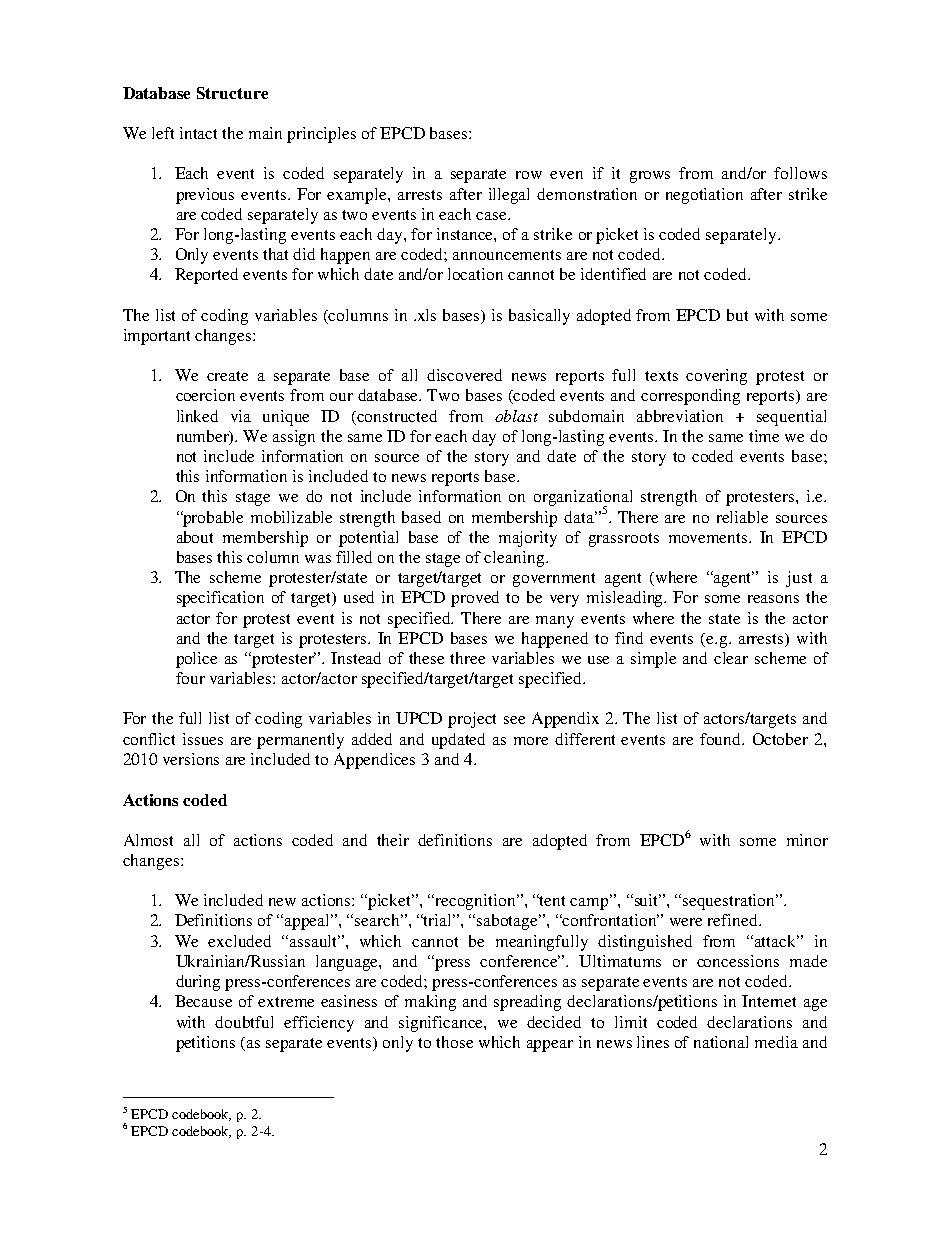 This image has width=952, height=1233. Describe the element at coordinates (198, 133) in the image. I see `intact` at that location.
